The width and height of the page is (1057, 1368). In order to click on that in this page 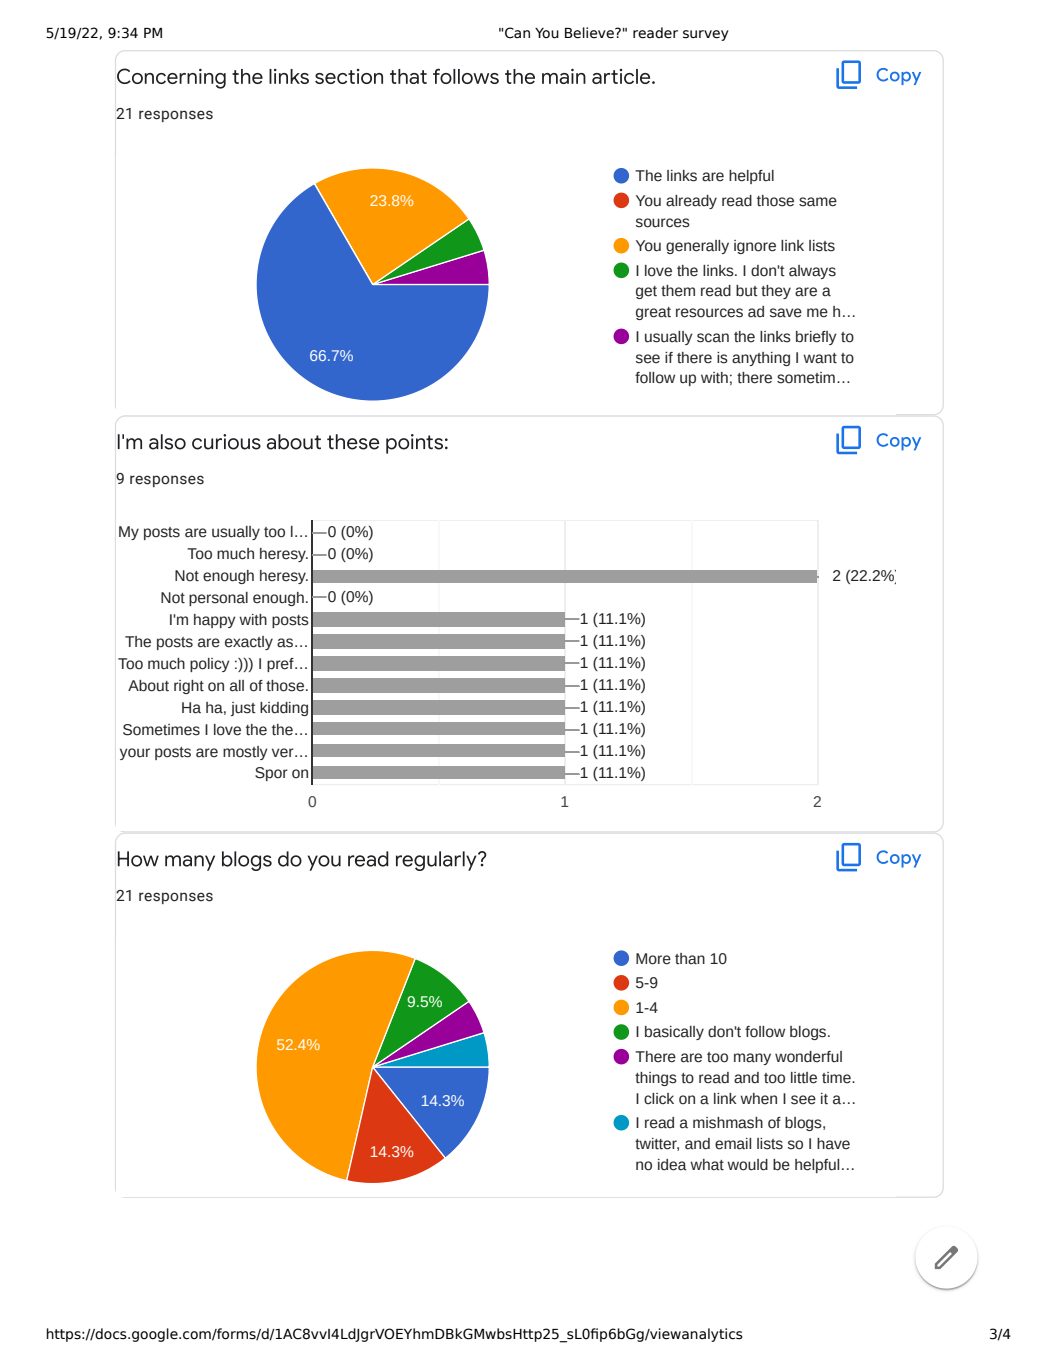, I will do `click(408, 76)`.
